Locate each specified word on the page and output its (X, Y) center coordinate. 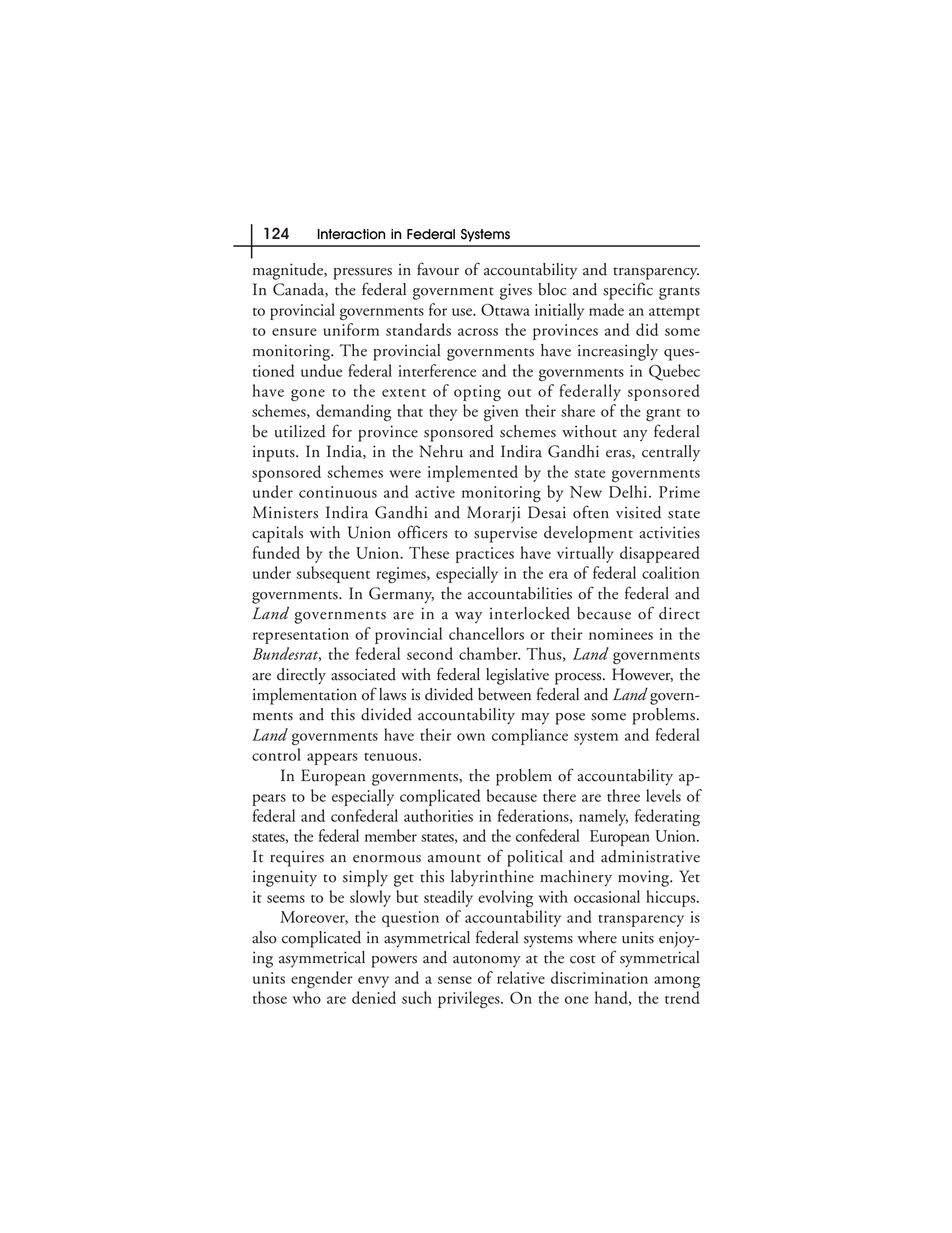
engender (322, 979)
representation (301, 636)
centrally (671, 453)
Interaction (351, 234)
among (677, 982)
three (623, 795)
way (468, 617)
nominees (621, 634)
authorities (438, 815)
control (276, 754)
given (501, 413)
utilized (300, 431)
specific (628, 291)
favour (438, 269)
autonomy (487, 961)
